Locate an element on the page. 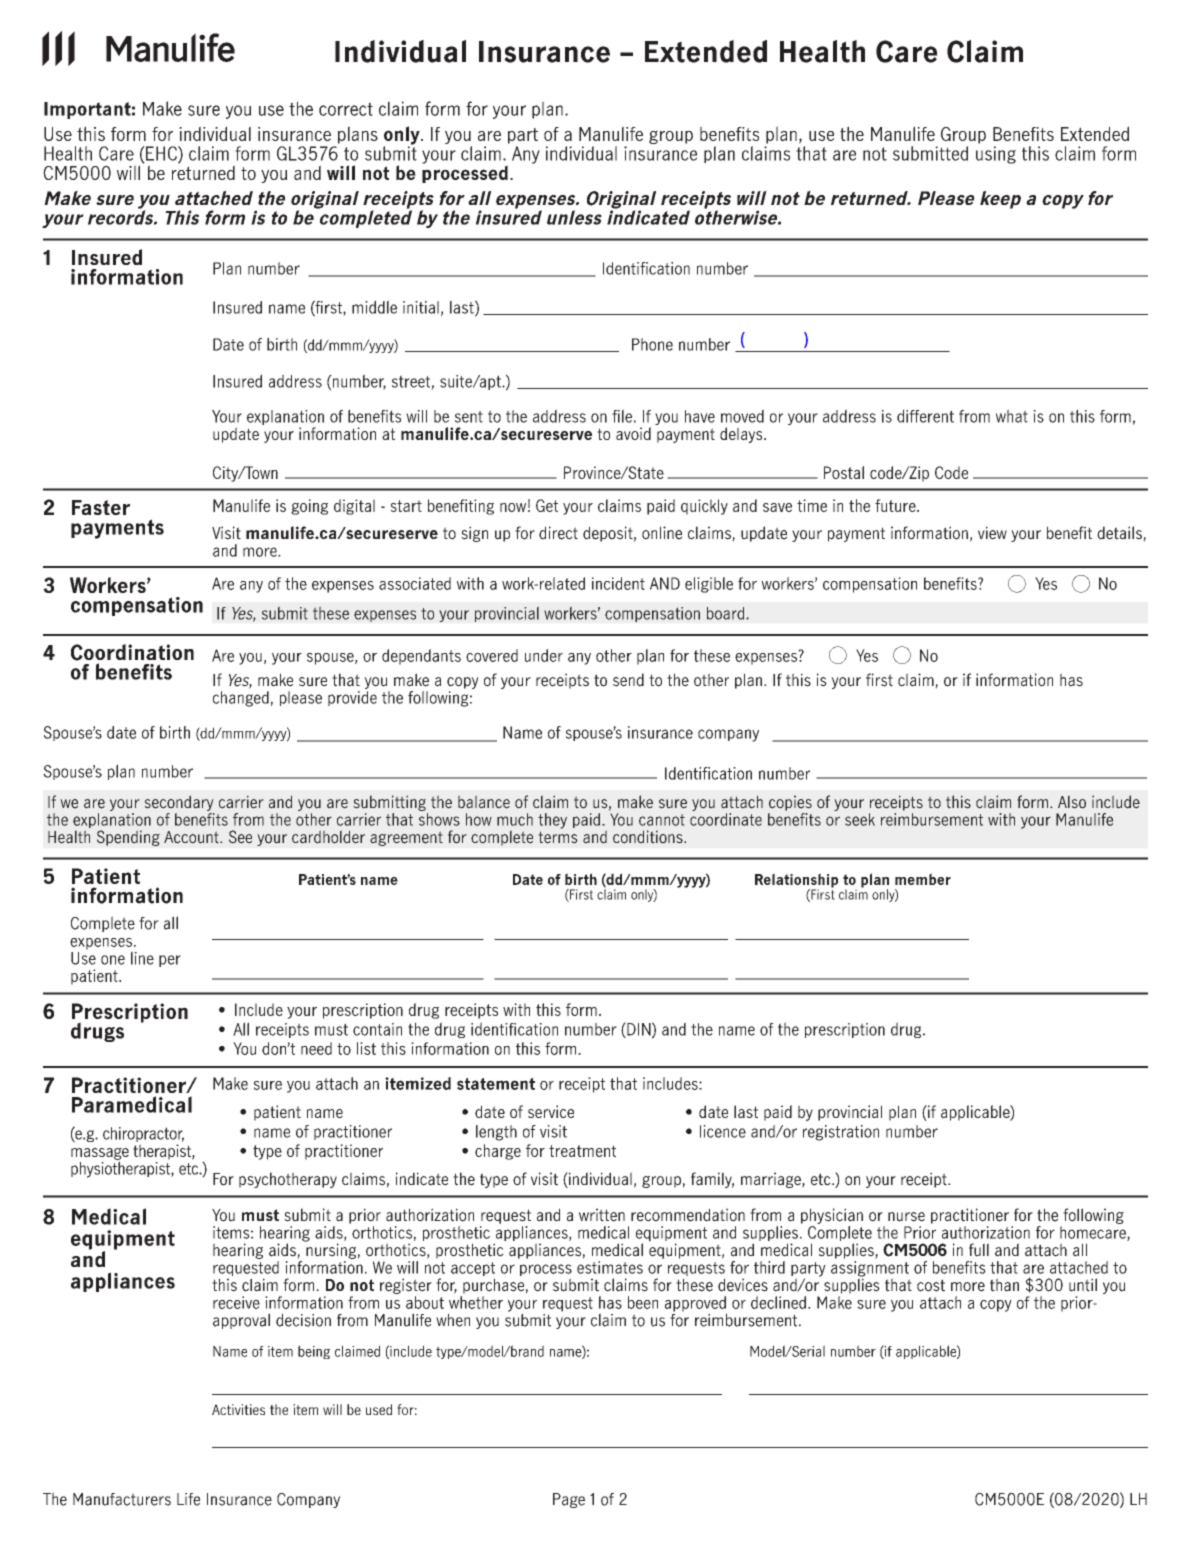 The image size is (1191, 1541). using is located at coordinates (996, 155).
